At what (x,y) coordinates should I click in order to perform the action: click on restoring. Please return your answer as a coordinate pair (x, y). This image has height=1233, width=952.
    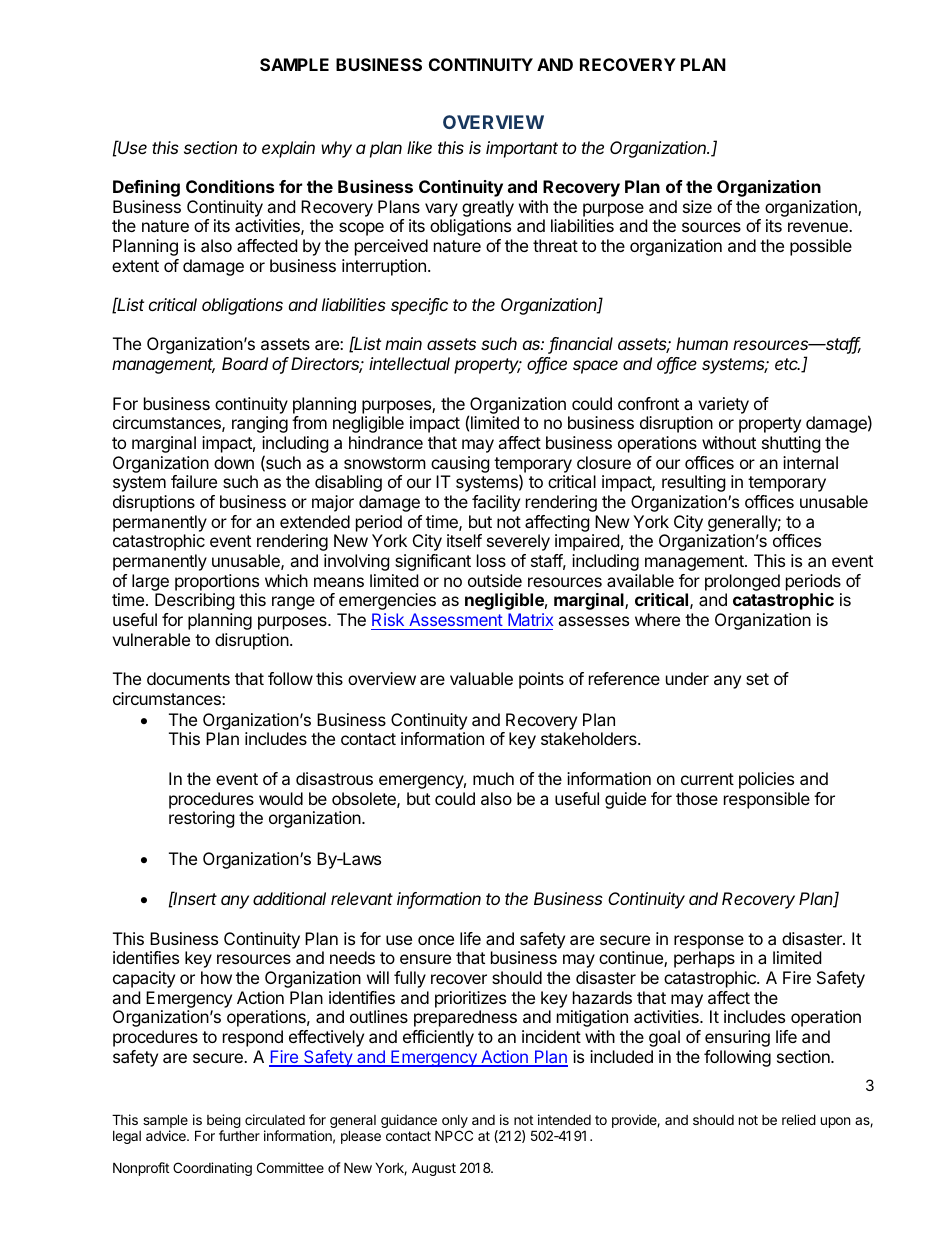
    Looking at the image, I should click on (202, 819).
